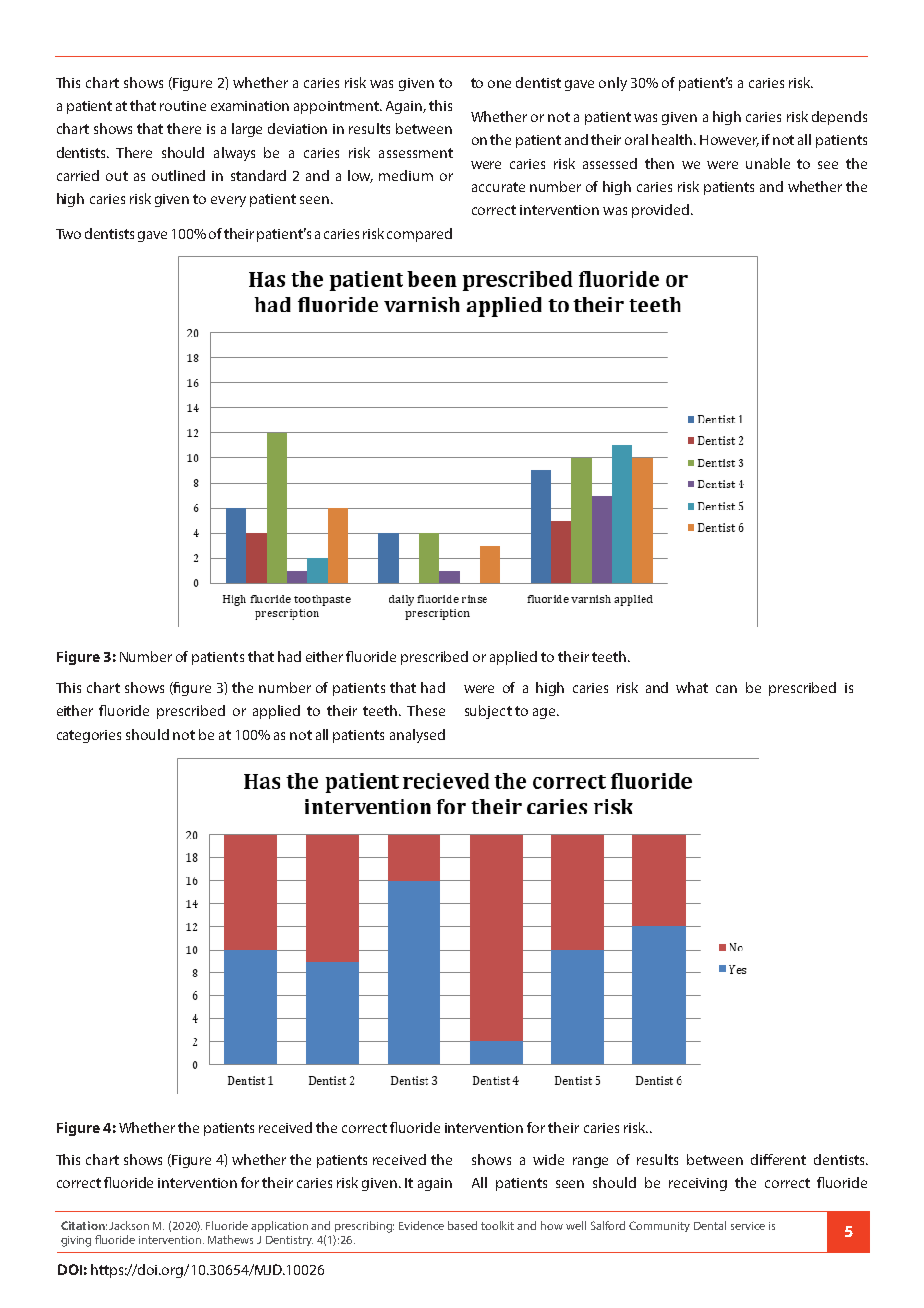 The image size is (924, 1308). What do you see at coordinates (729, 141) in the screenshot?
I see `However` at bounding box center [729, 141].
